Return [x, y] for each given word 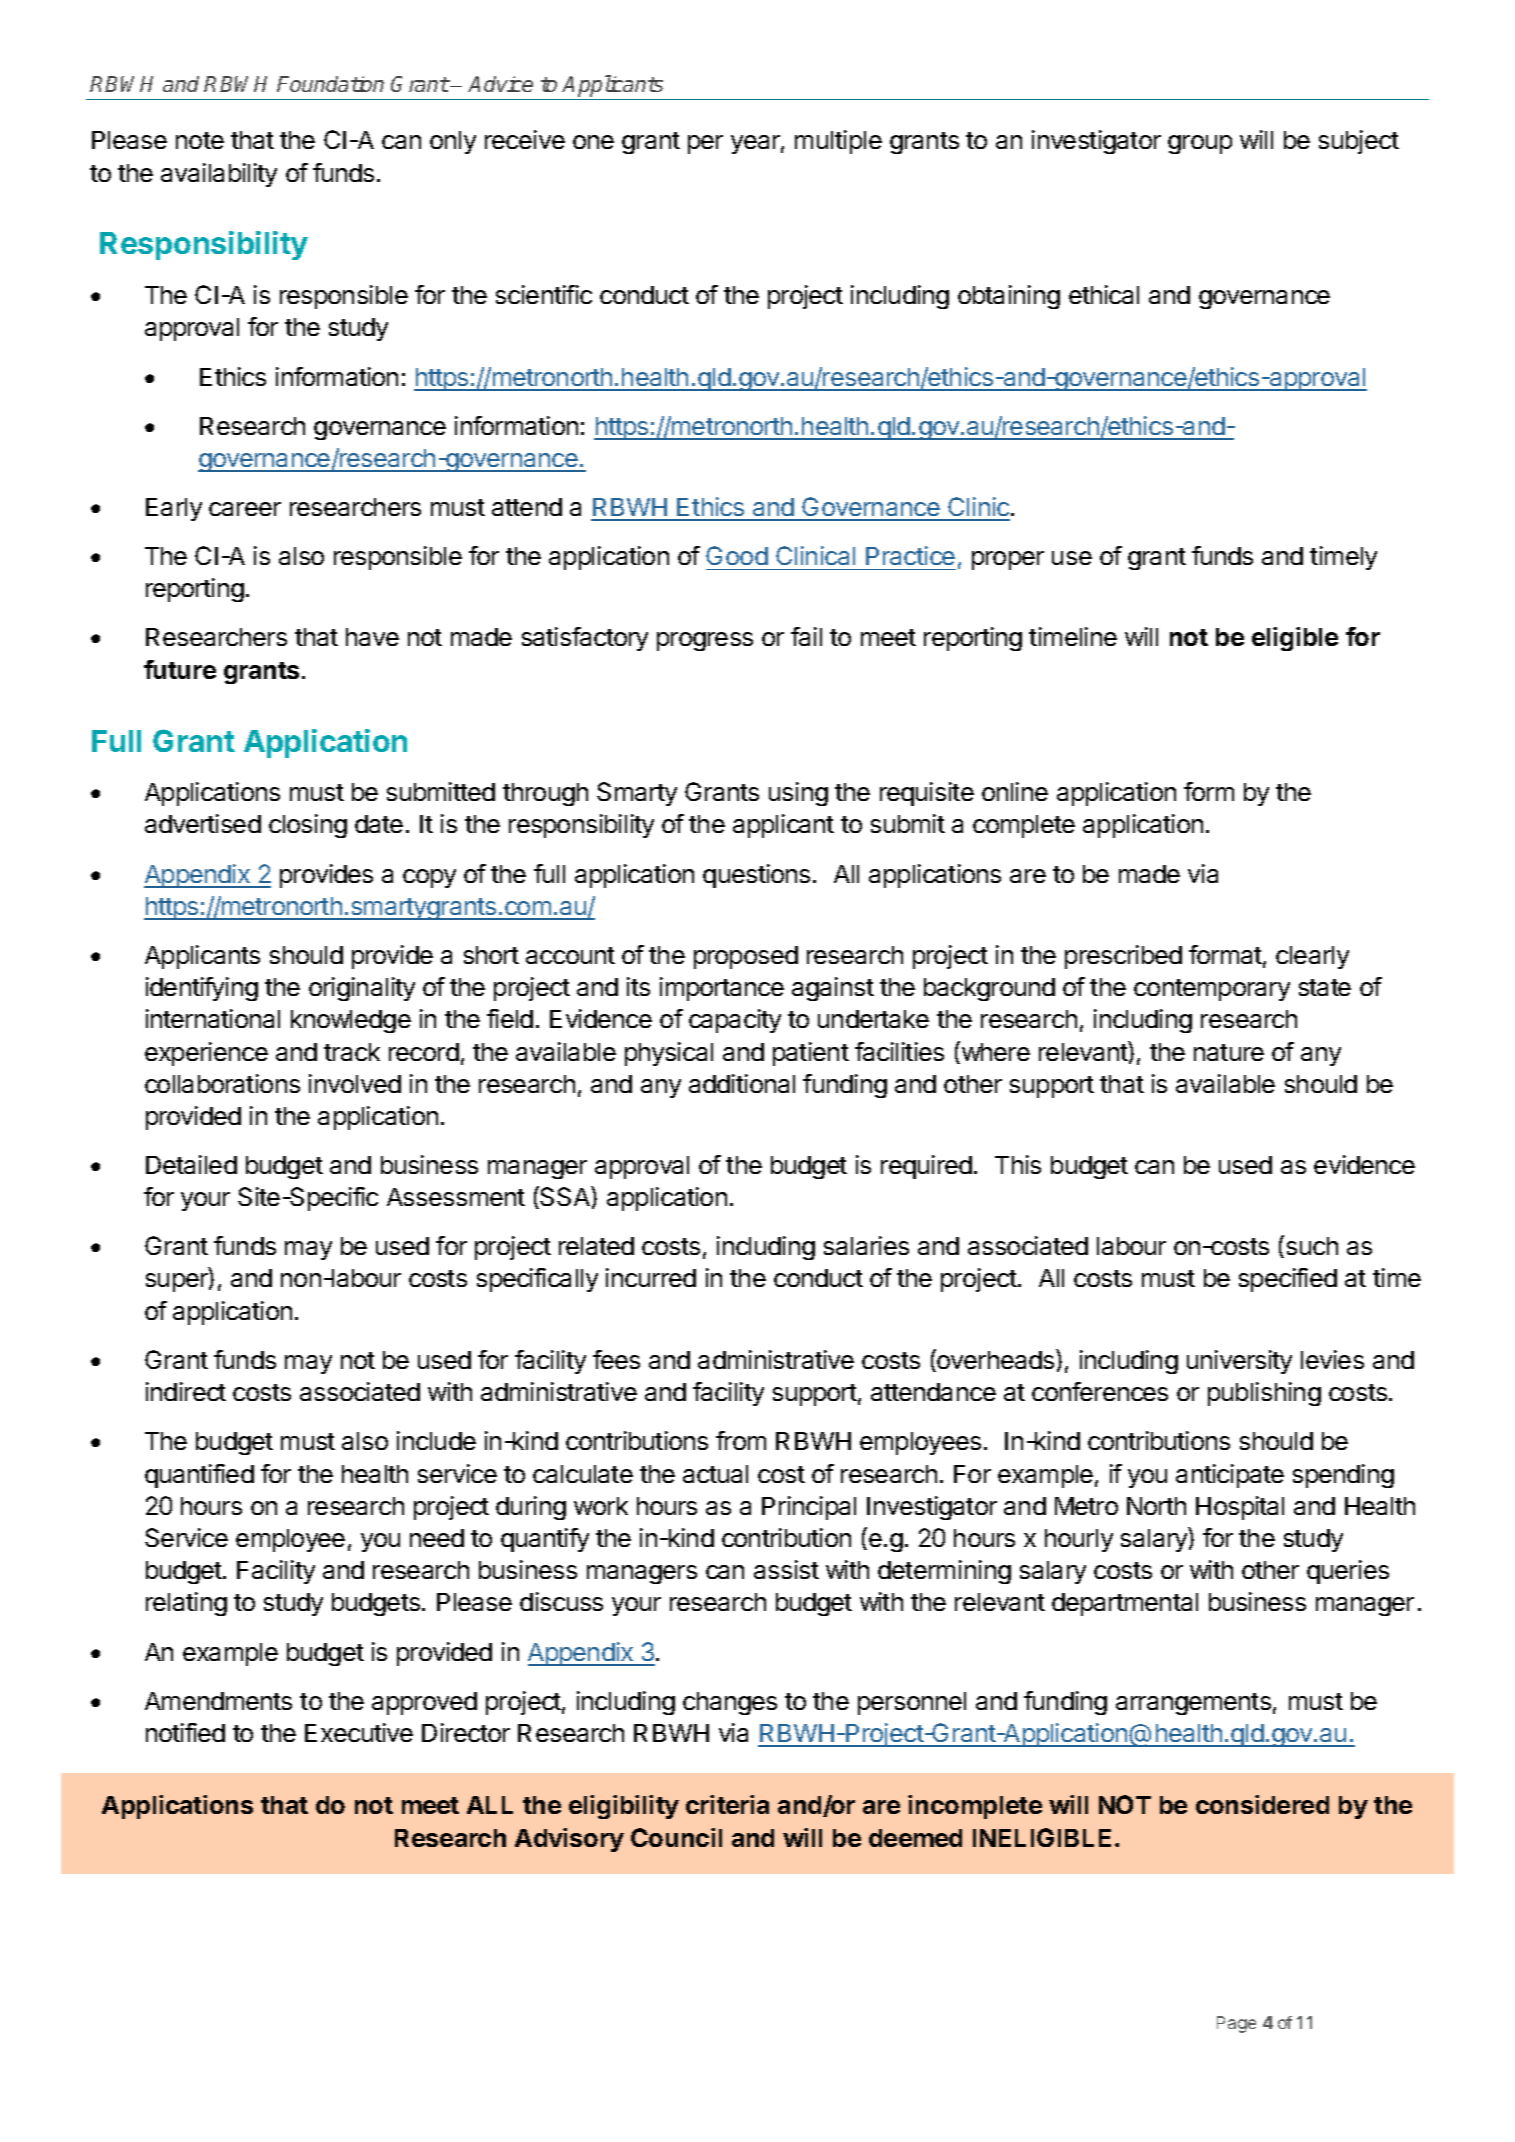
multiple [838, 142]
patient [811, 1054]
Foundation [330, 84]
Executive [359, 1732]
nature [1229, 1052]
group [1200, 144]
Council [676, 1837]
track [352, 1052]
